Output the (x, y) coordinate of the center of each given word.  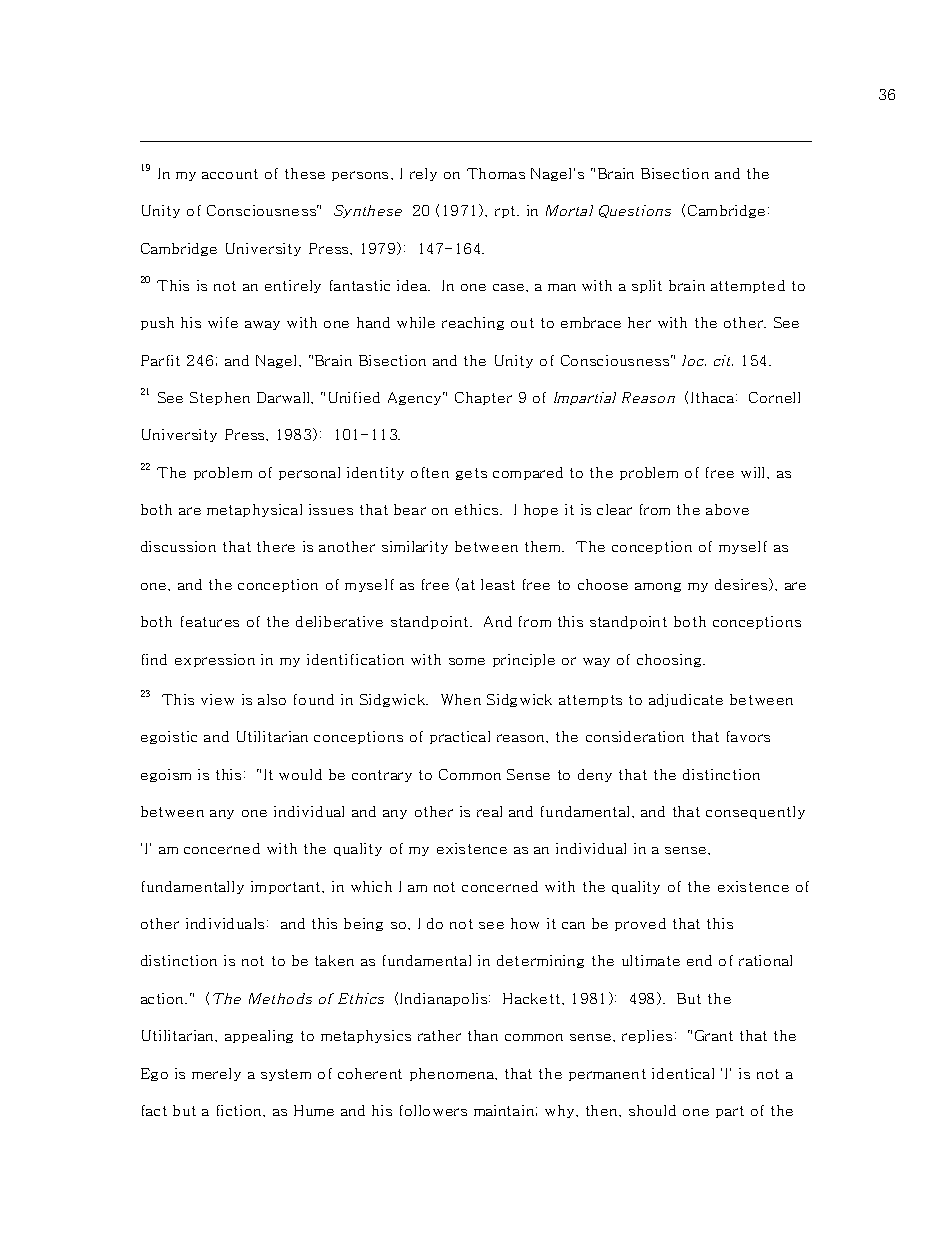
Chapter (483, 398)
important (287, 887)
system (286, 1075)
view (217, 699)
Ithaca (714, 397)
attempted (748, 286)
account (230, 174)
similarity (415, 547)
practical (460, 737)
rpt (506, 212)
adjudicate (686, 700)
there (276, 546)
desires (742, 584)
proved (640, 924)
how (525, 923)
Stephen (220, 398)
